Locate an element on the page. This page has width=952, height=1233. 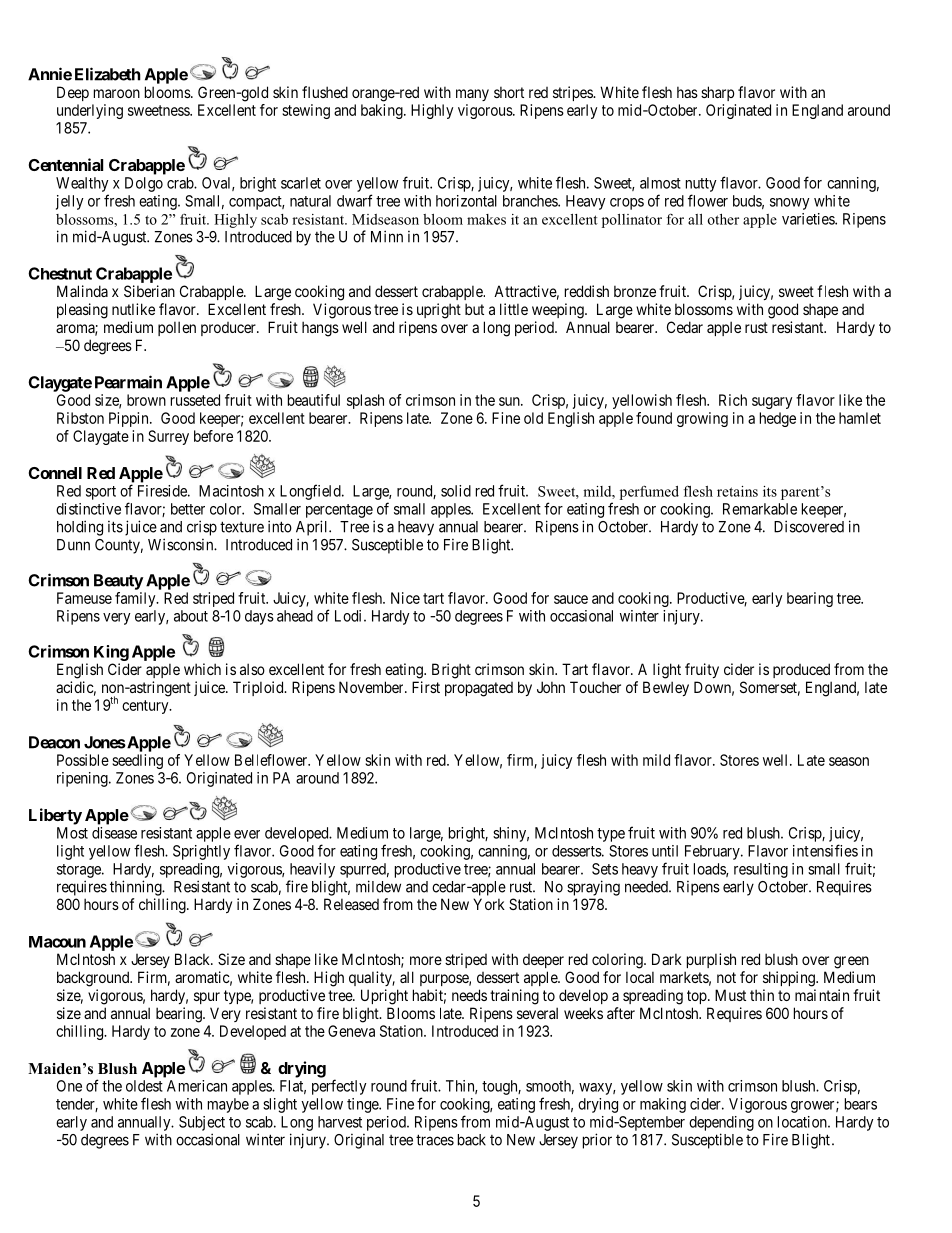
maroon is located at coordinates (117, 93).
